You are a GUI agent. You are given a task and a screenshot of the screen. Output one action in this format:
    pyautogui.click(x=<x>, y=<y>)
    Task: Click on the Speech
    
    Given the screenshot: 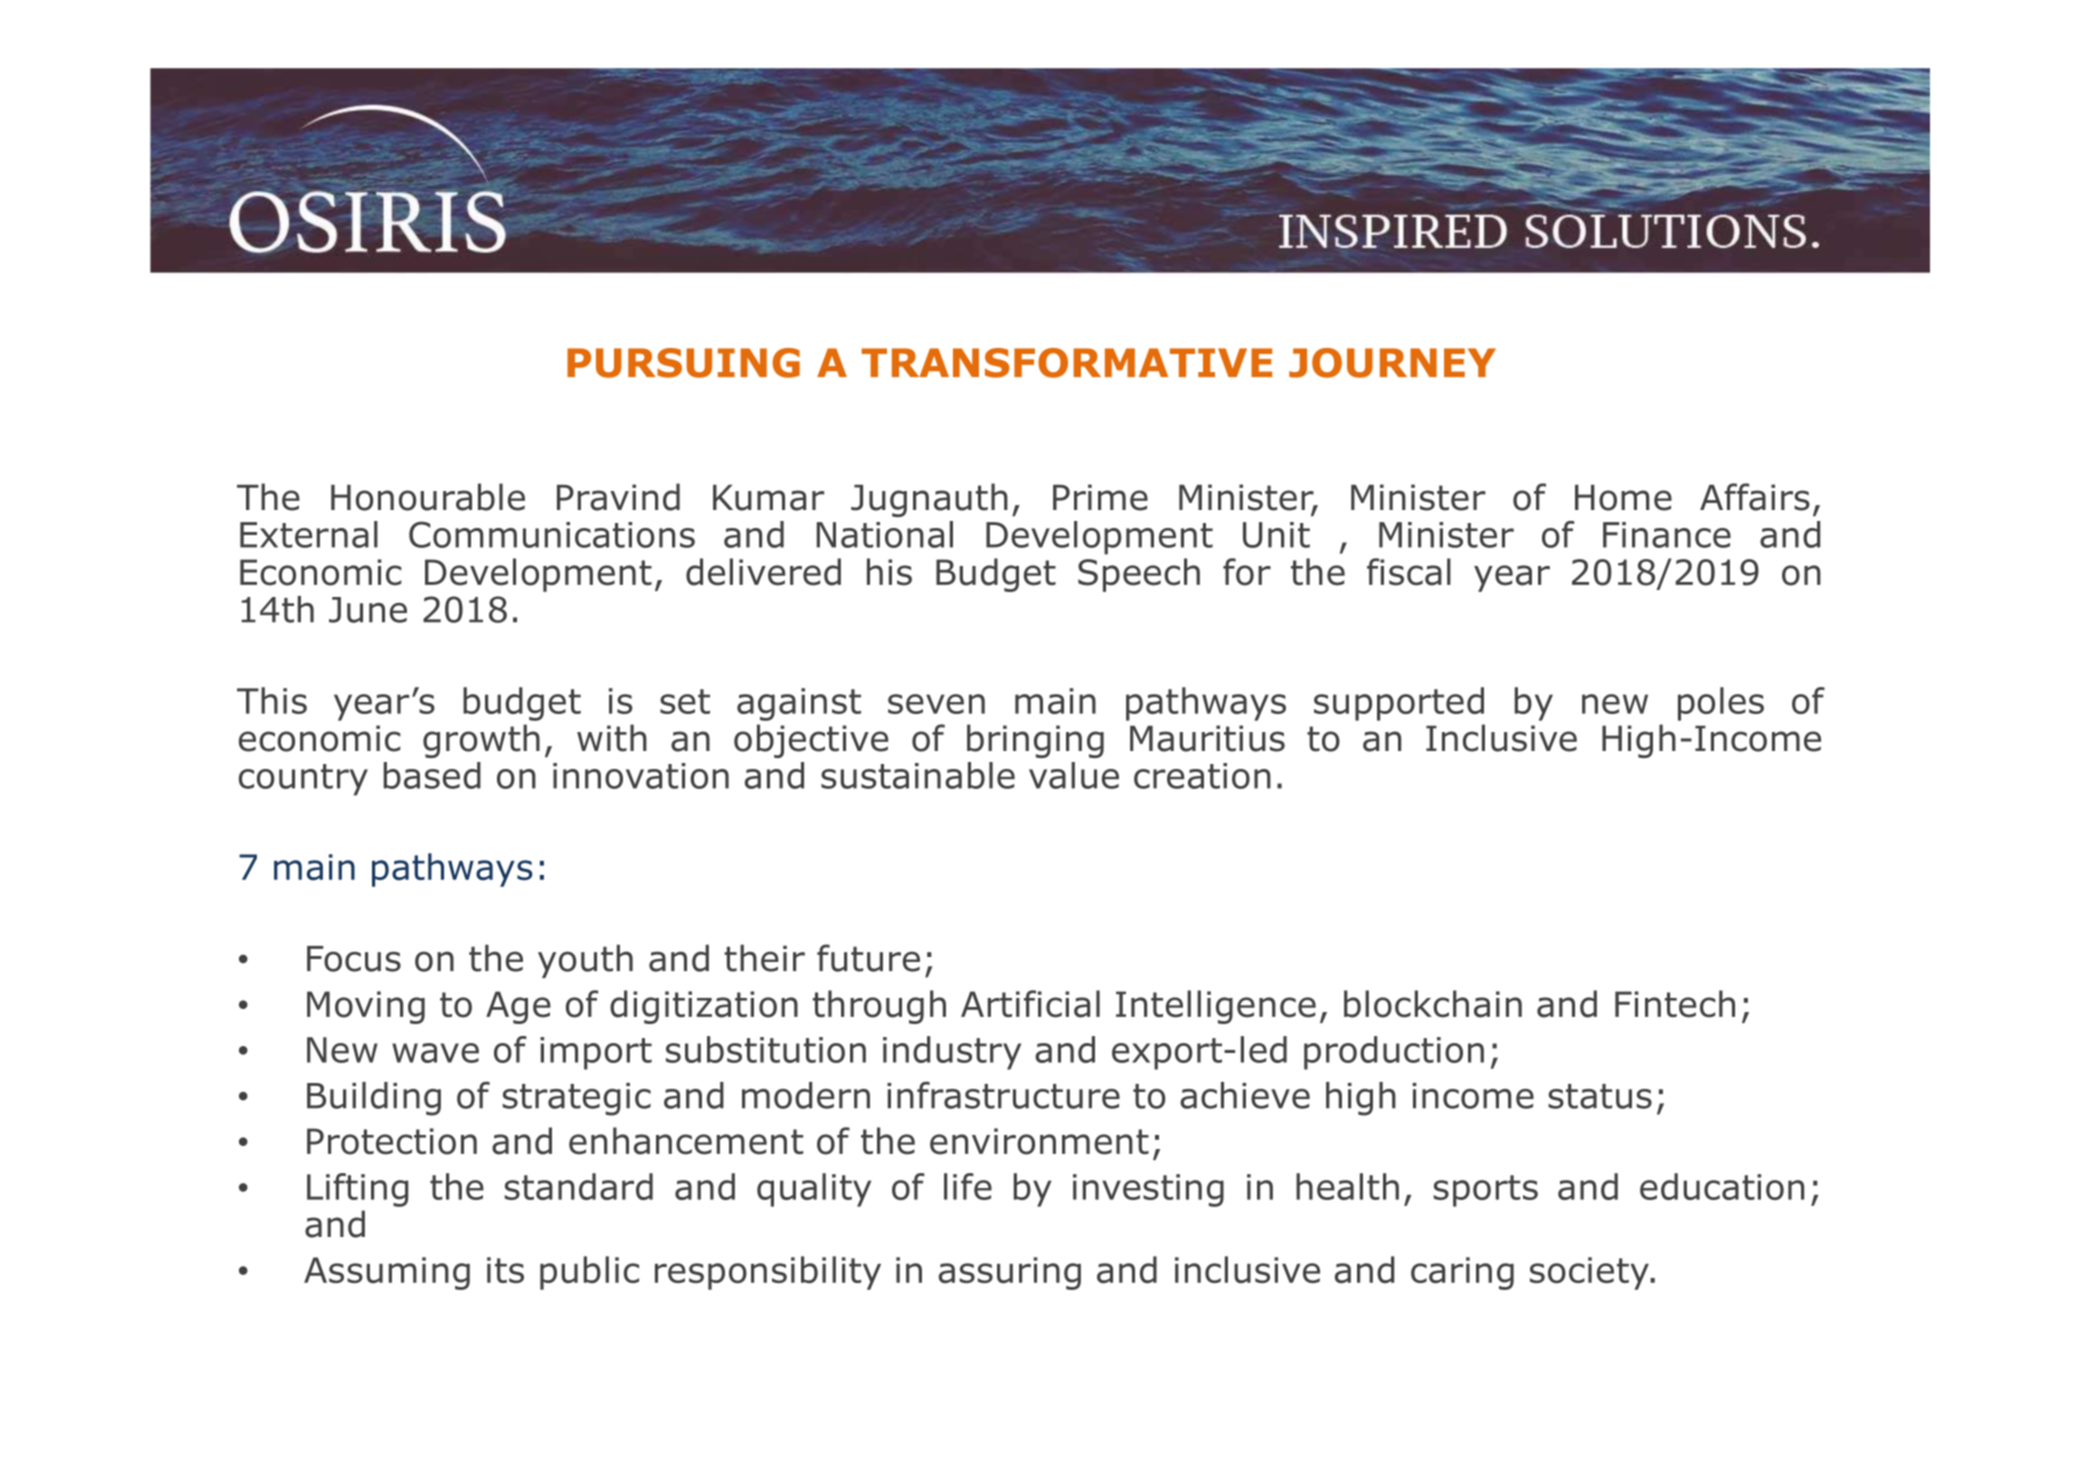 What is the action you would take?
    pyautogui.click(x=1139, y=575)
